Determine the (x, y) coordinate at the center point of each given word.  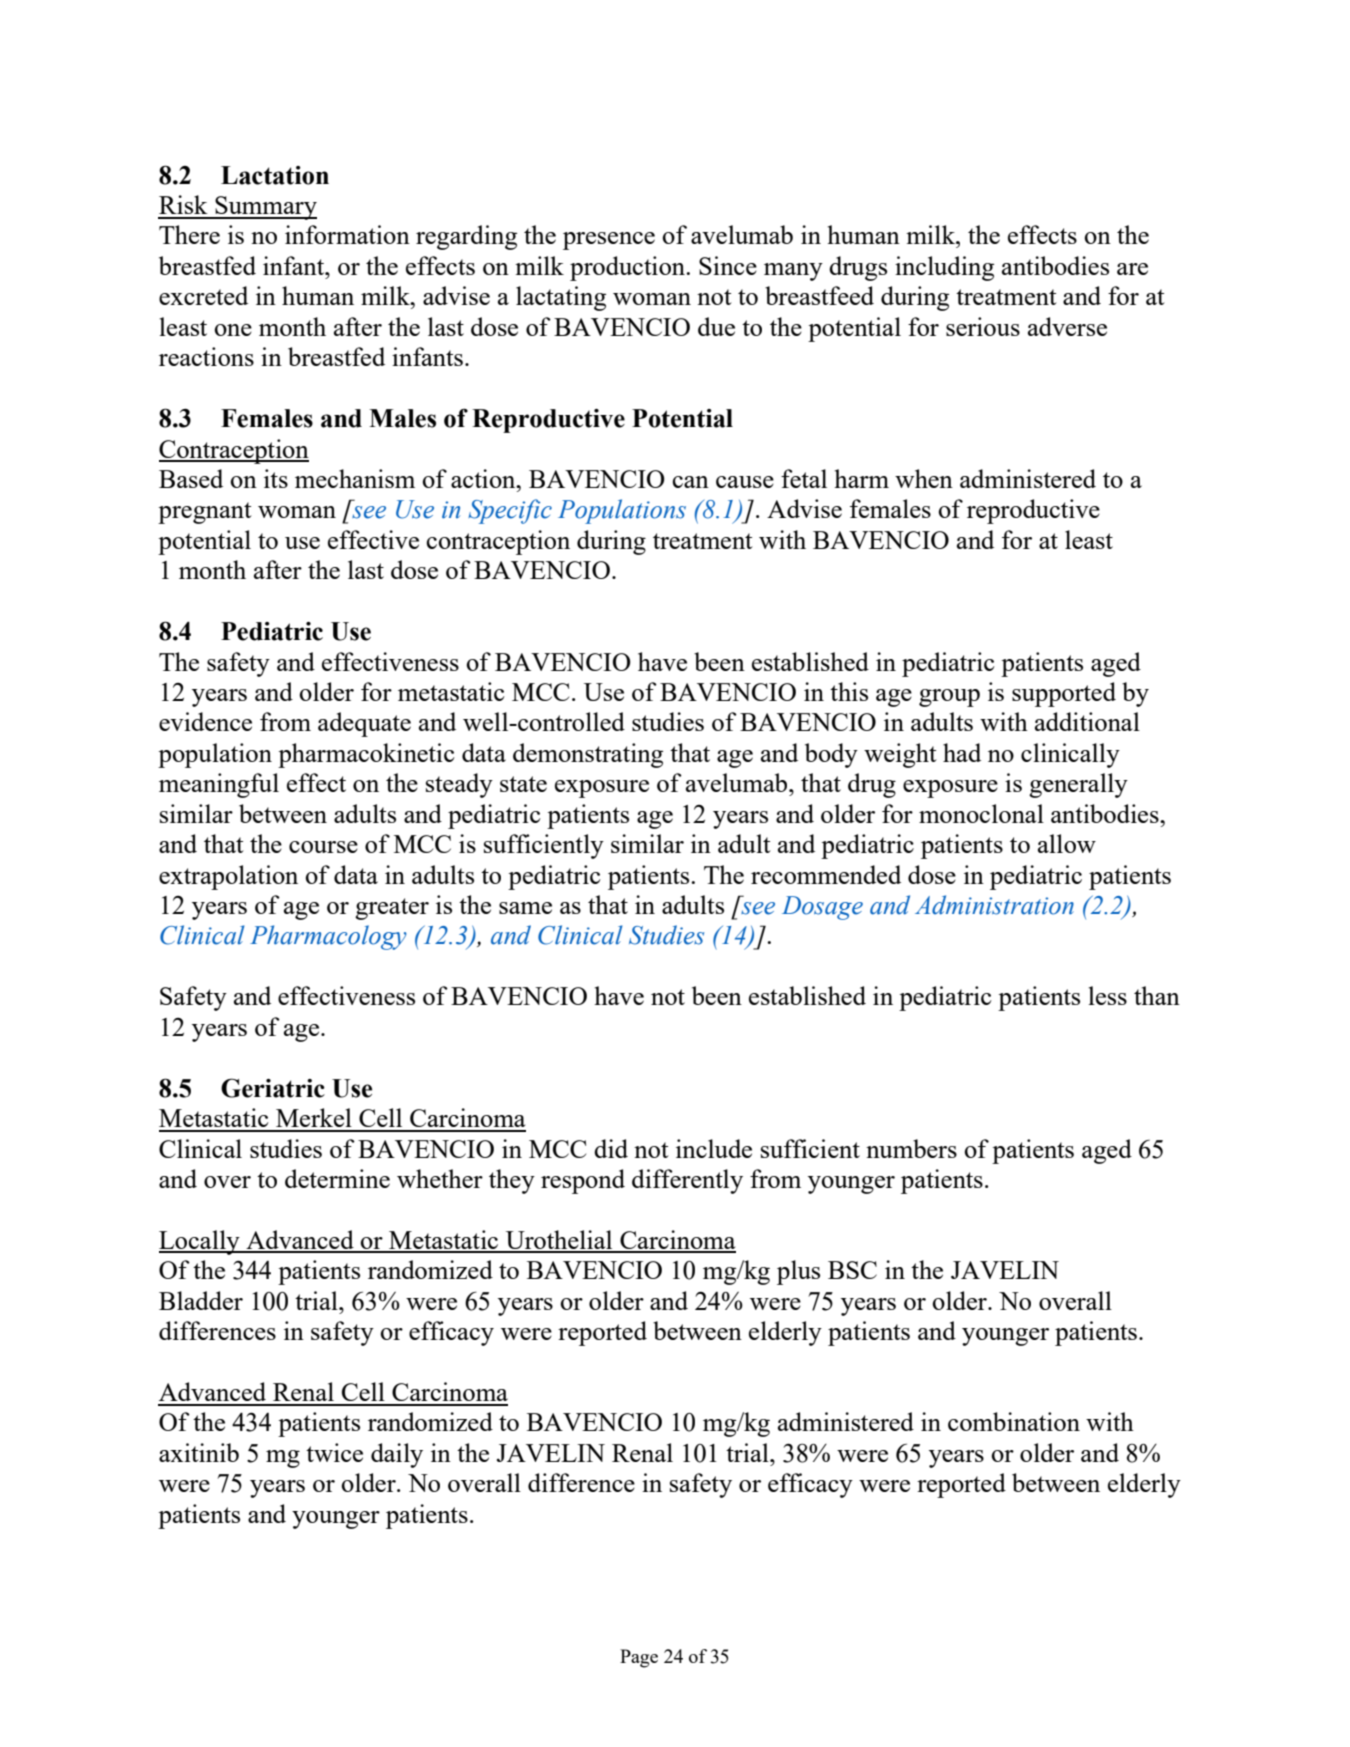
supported (1064, 694)
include (714, 1148)
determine (337, 1178)
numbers (911, 1148)
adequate (364, 724)
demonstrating (588, 755)
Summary (265, 208)
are (1132, 269)
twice (334, 1452)
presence (609, 241)
